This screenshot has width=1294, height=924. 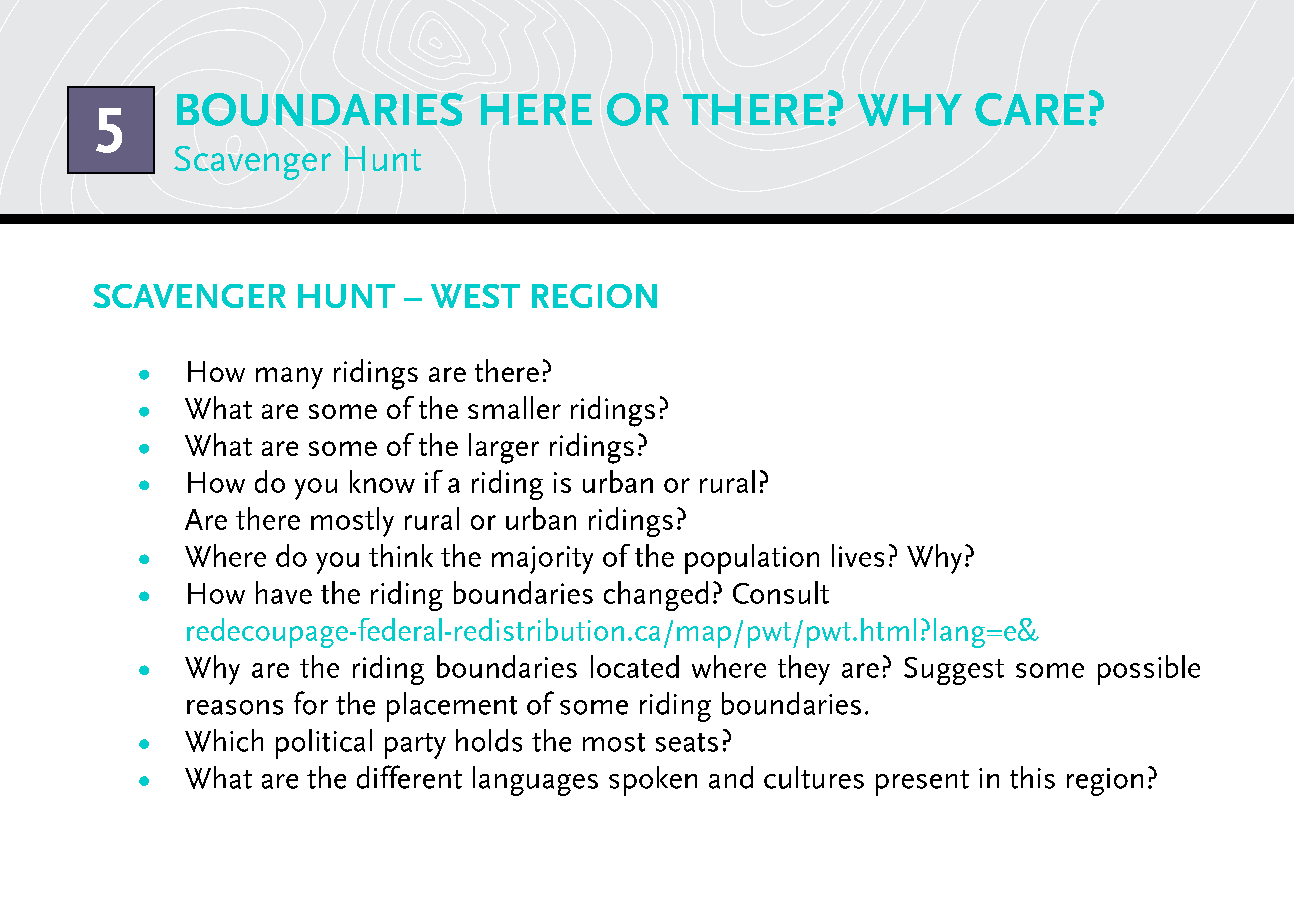 What do you see at coordinates (687, 742) in the screenshot?
I see `seats` at bounding box center [687, 742].
